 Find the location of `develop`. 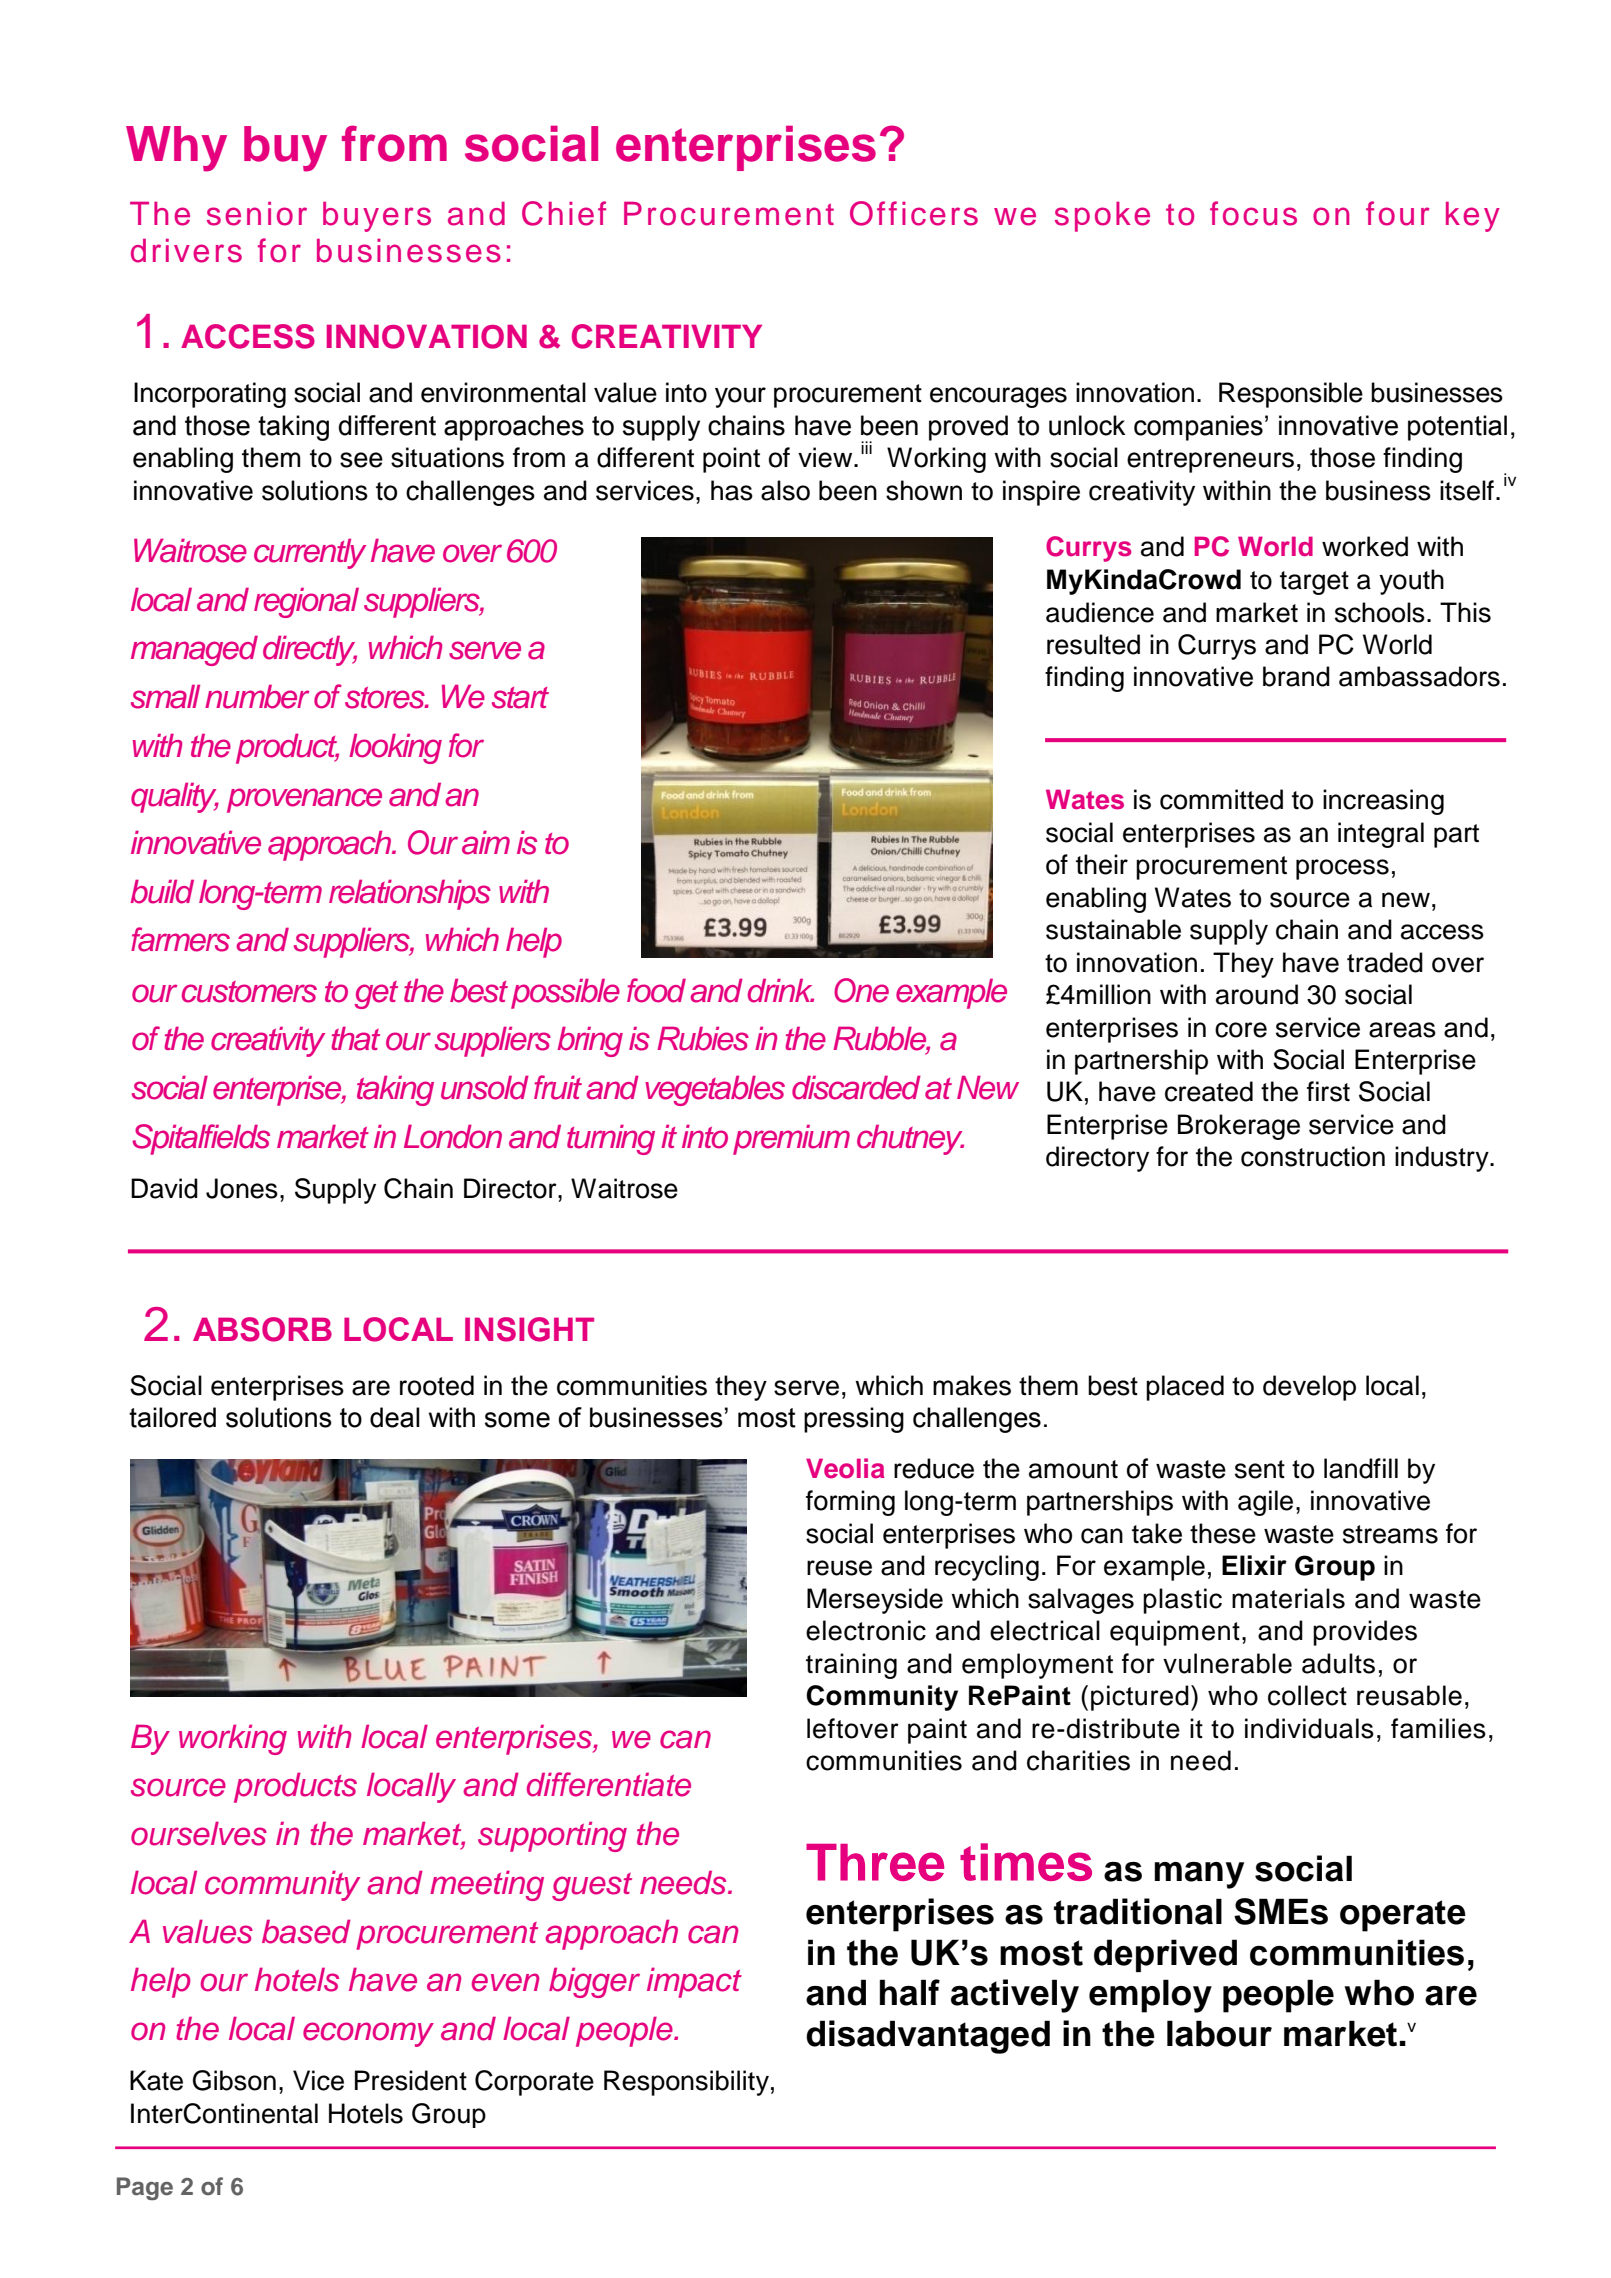

develop is located at coordinates (1309, 1388).
